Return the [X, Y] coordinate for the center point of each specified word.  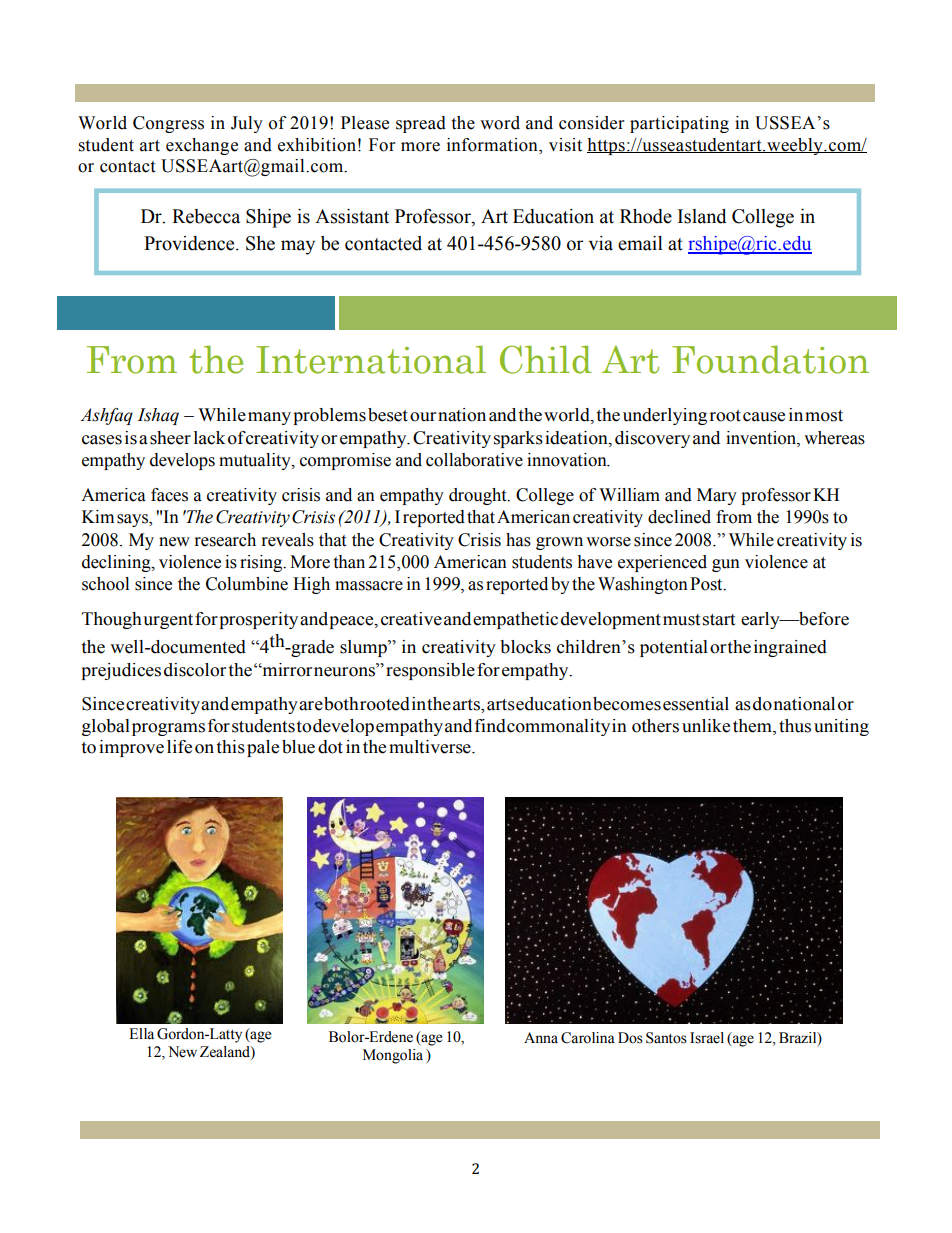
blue [298, 747]
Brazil [799, 1038]
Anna [541, 1037]
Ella [141, 1034]
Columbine [247, 584]
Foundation [770, 359]
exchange [202, 146]
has [518, 540]
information [493, 145]
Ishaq [158, 416]
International [371, 359]
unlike [706, 726]
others [655, 726]
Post [707, 584]
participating [679, 124]
